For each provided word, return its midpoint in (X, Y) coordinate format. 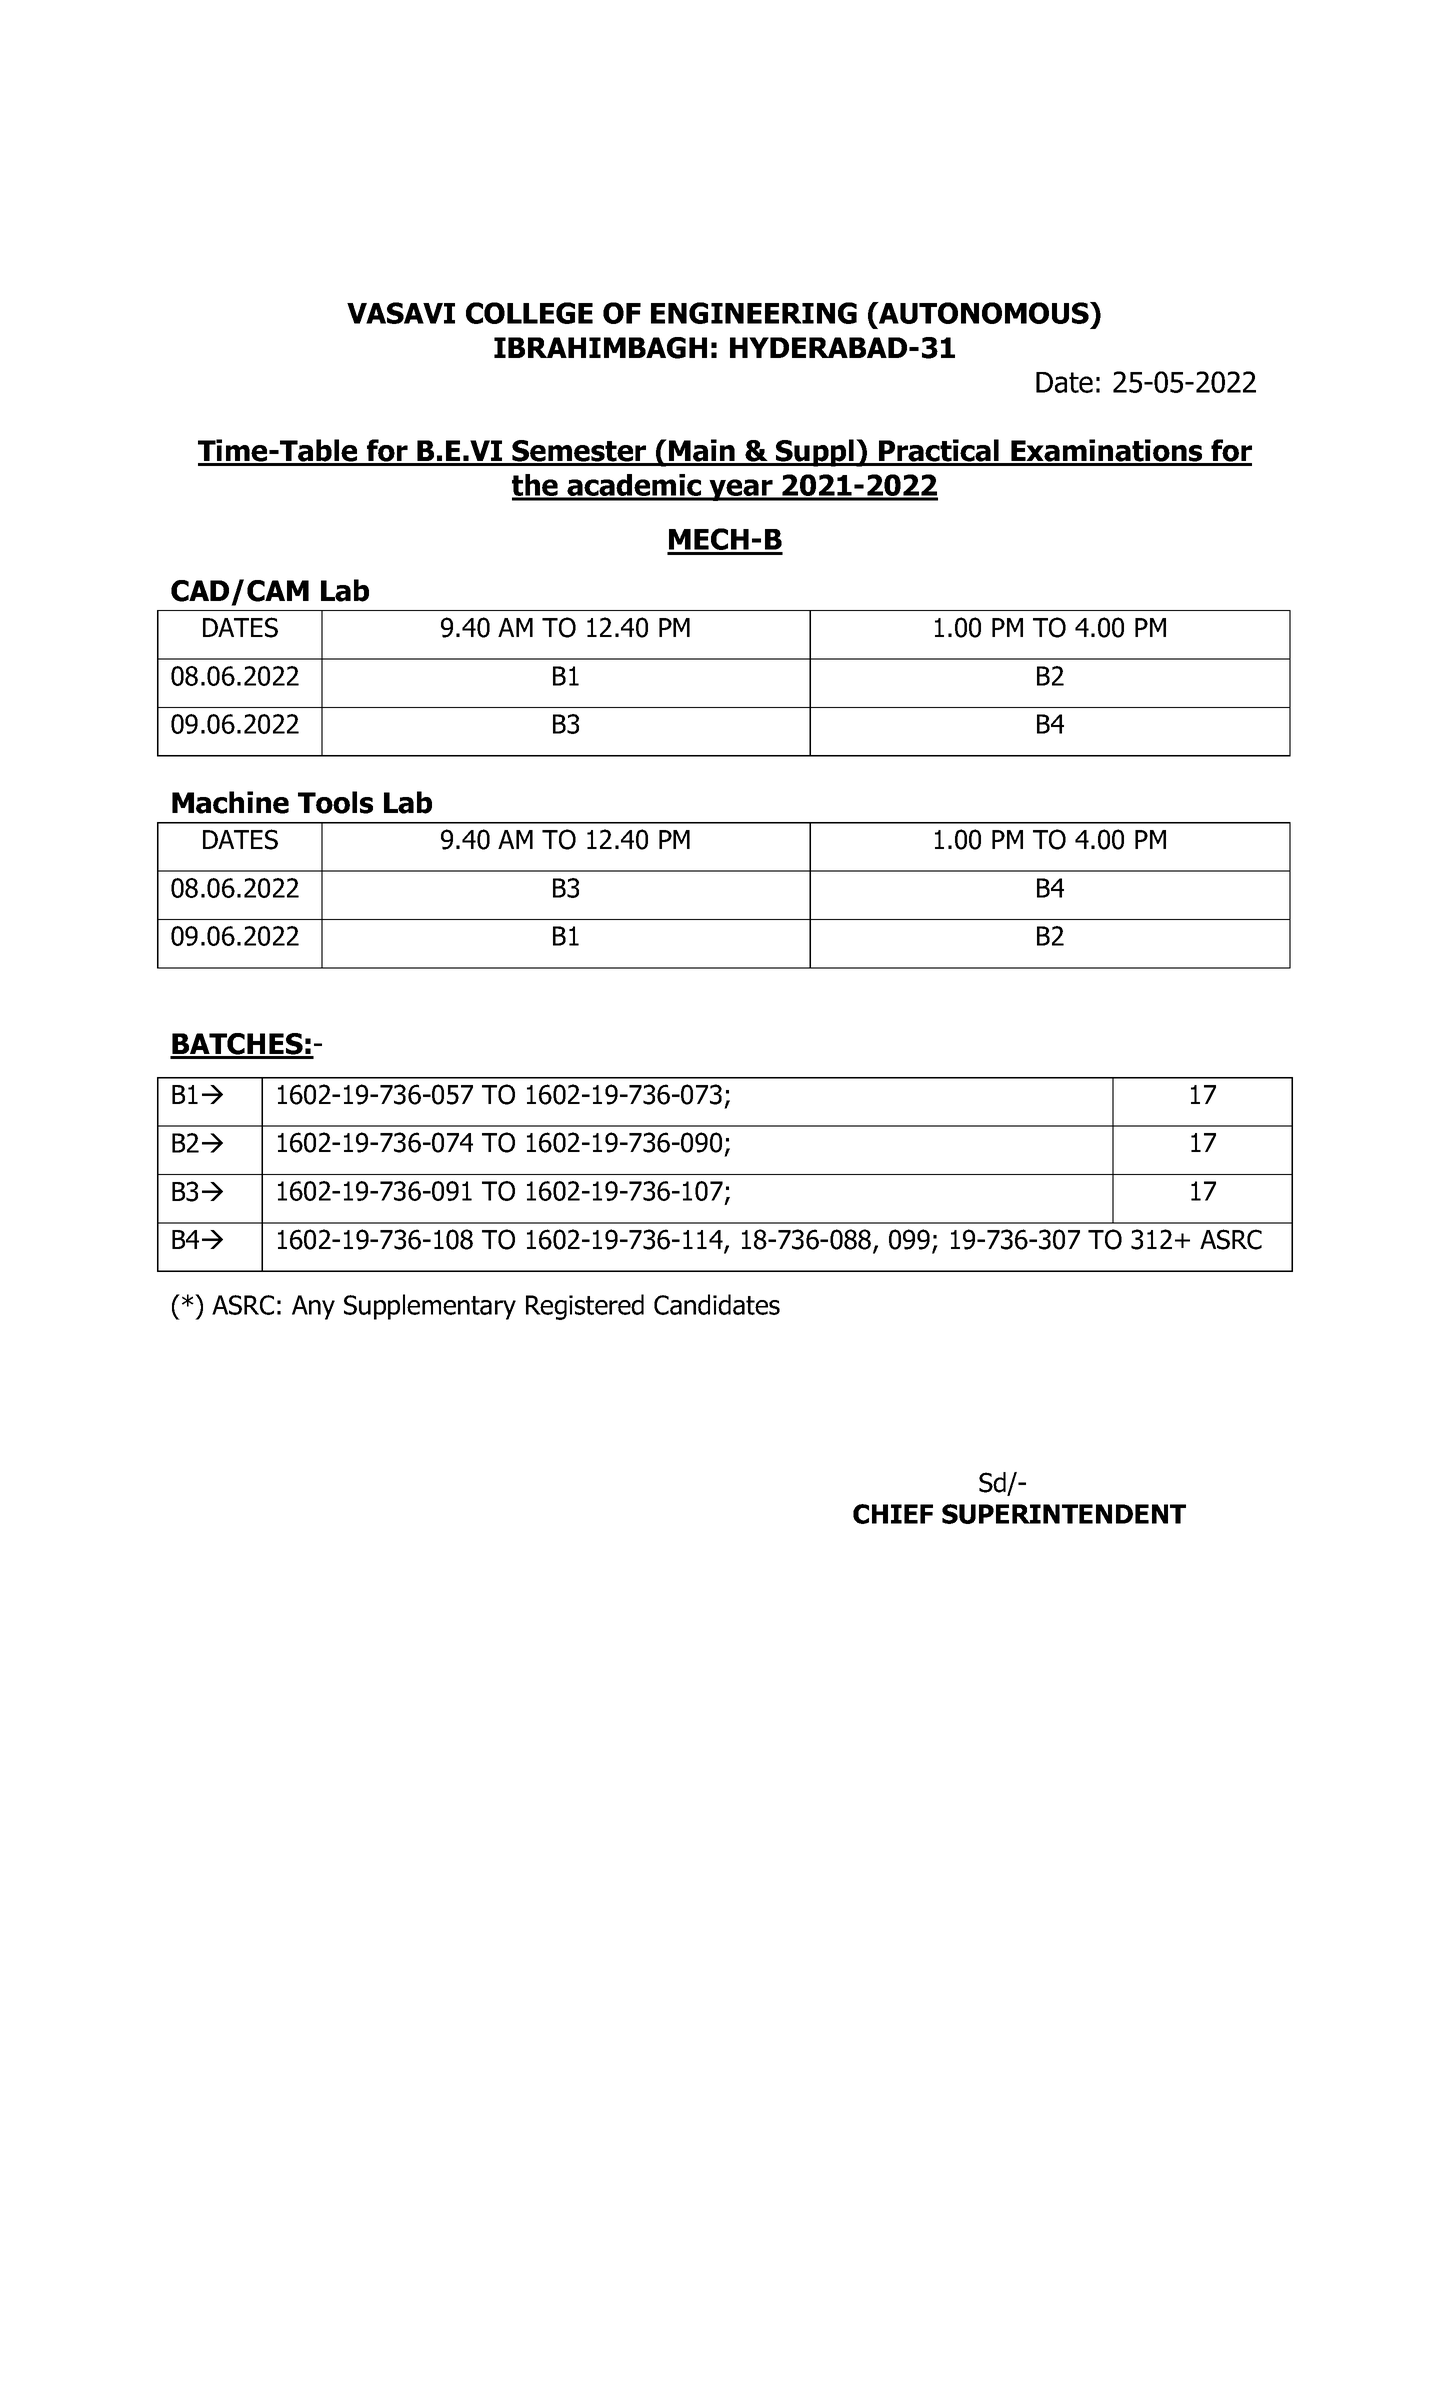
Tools (335, 802)
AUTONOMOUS (984, 313)
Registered (585, 1307)
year (741, 490)
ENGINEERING (754, 313)
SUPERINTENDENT (1064, 1514)
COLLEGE (529, 313)
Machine (230, 802)
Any (313, 1307)
